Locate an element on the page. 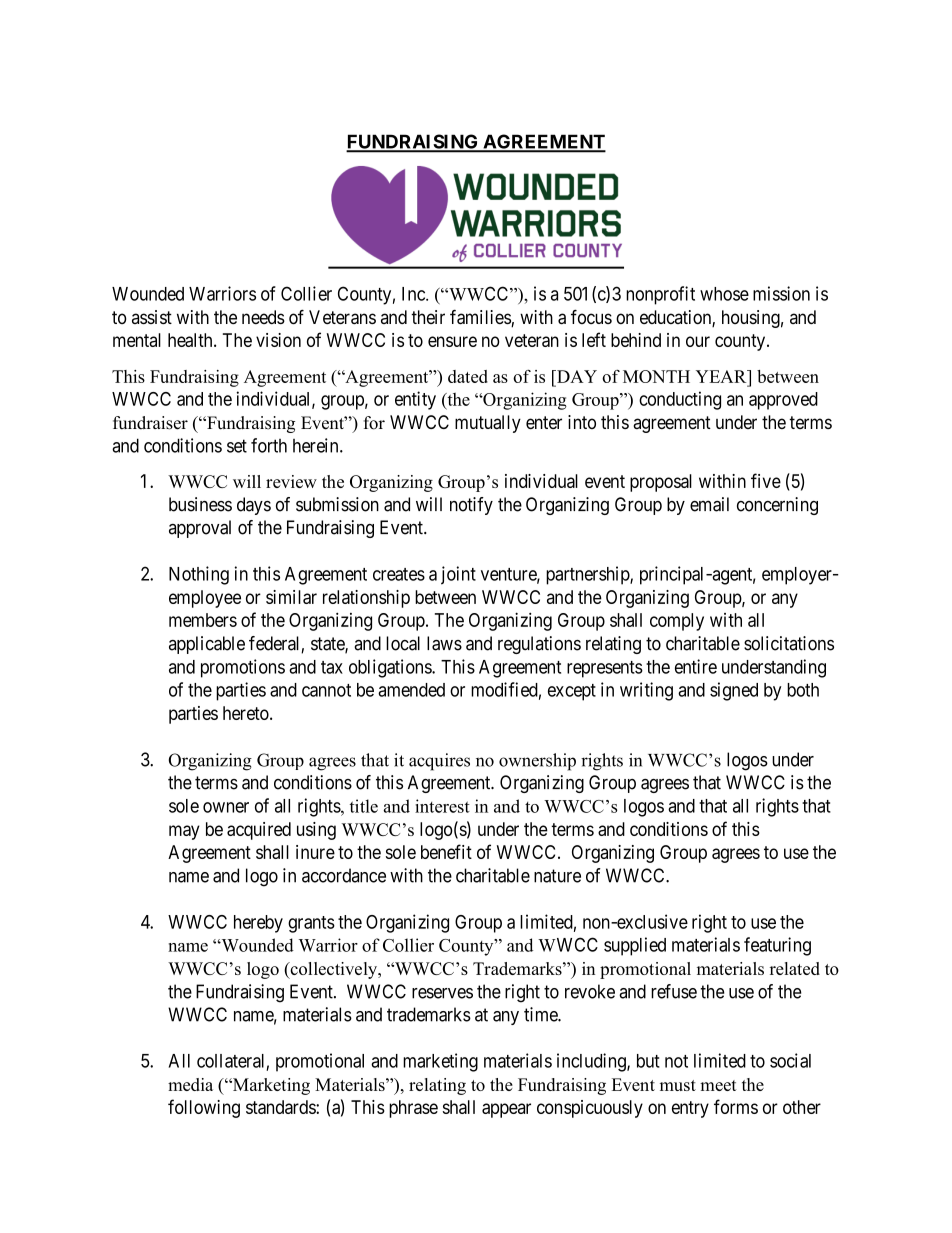 The width and height of the image is (952, 1233). promotions is located at coordinates (243, 668).
